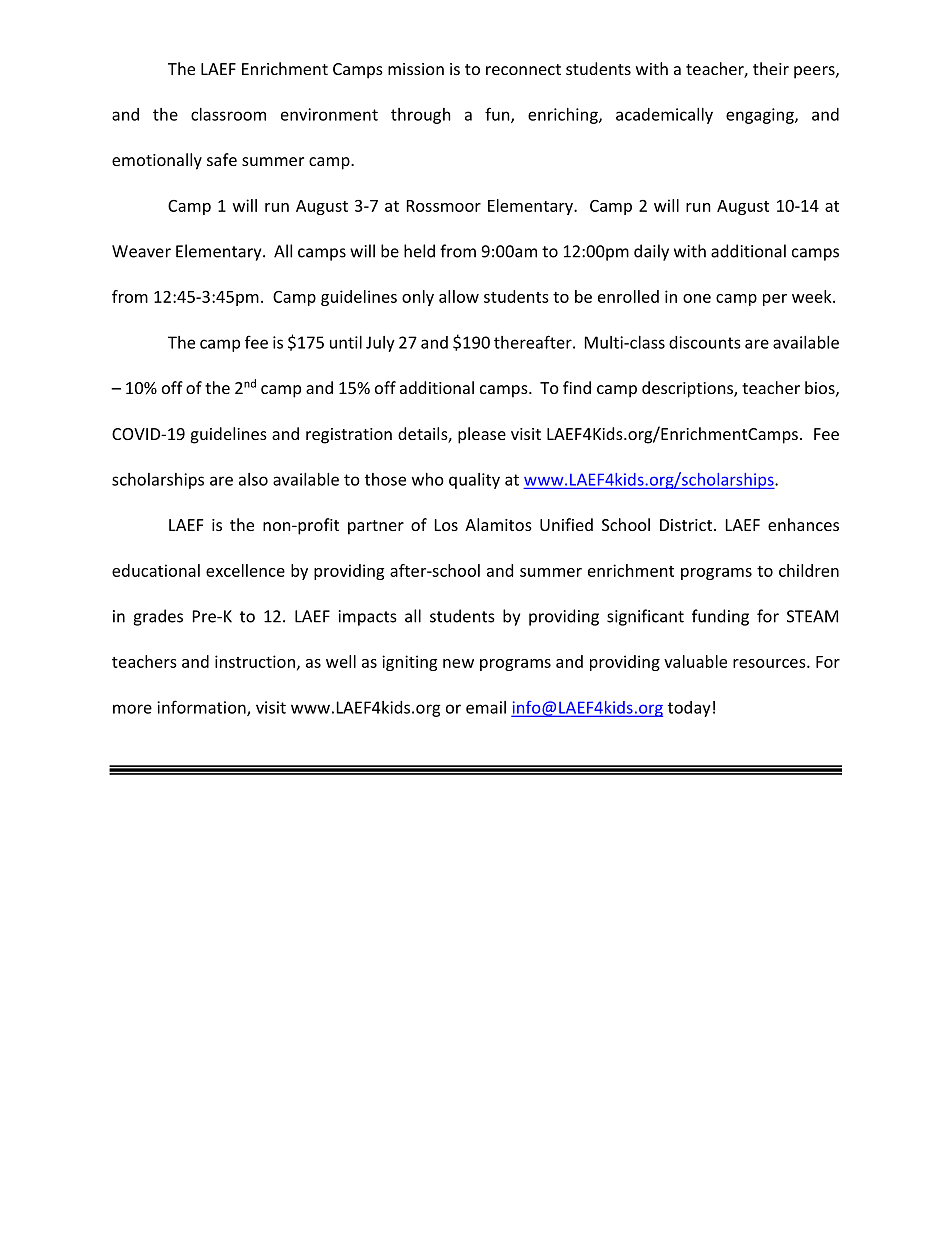 The image size is (952, 1233). Describe the element at coordinates (687, 525) in the document. I see `District` at that location.
